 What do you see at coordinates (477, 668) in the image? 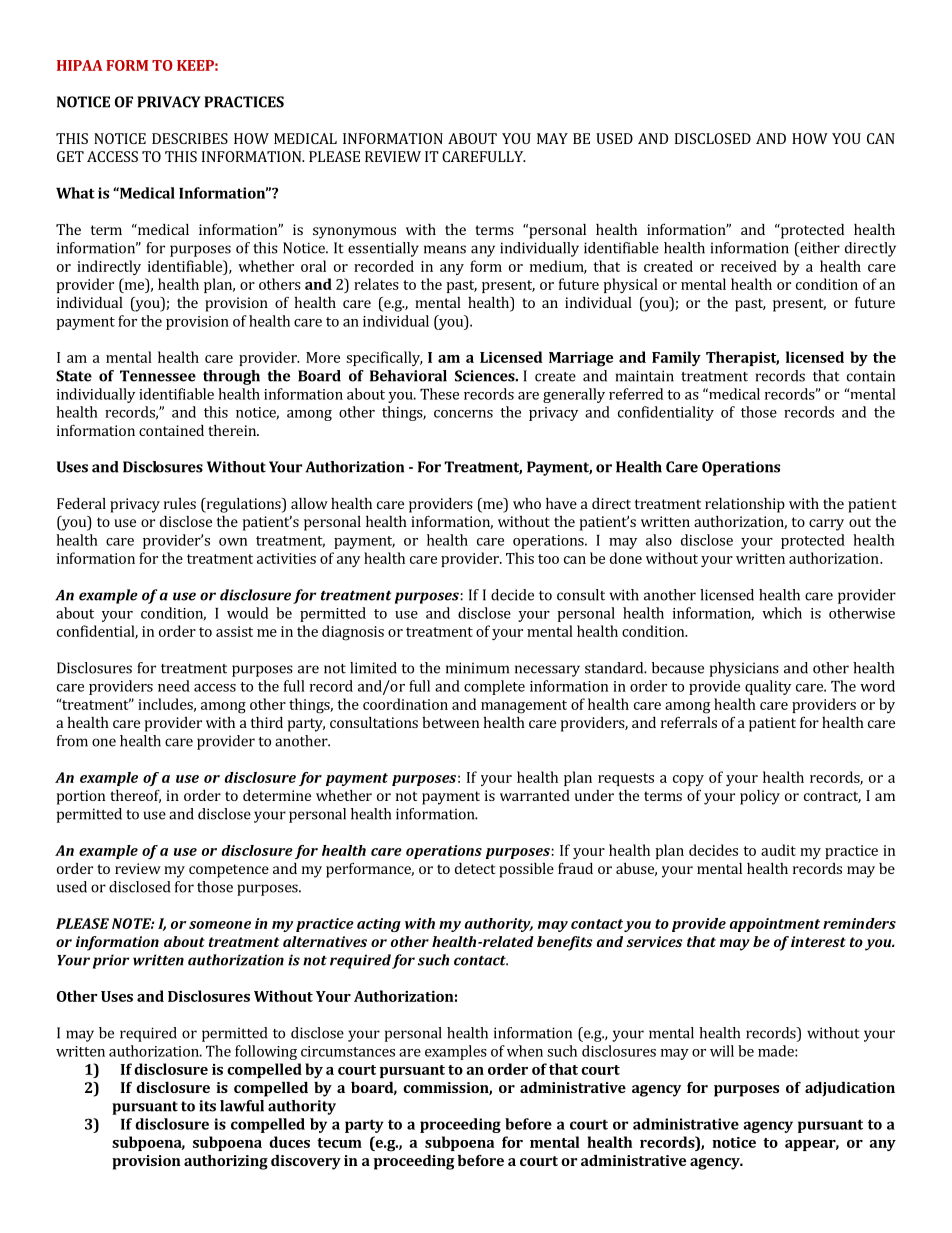
I see `minimum` at bounding box center [477, 668].
